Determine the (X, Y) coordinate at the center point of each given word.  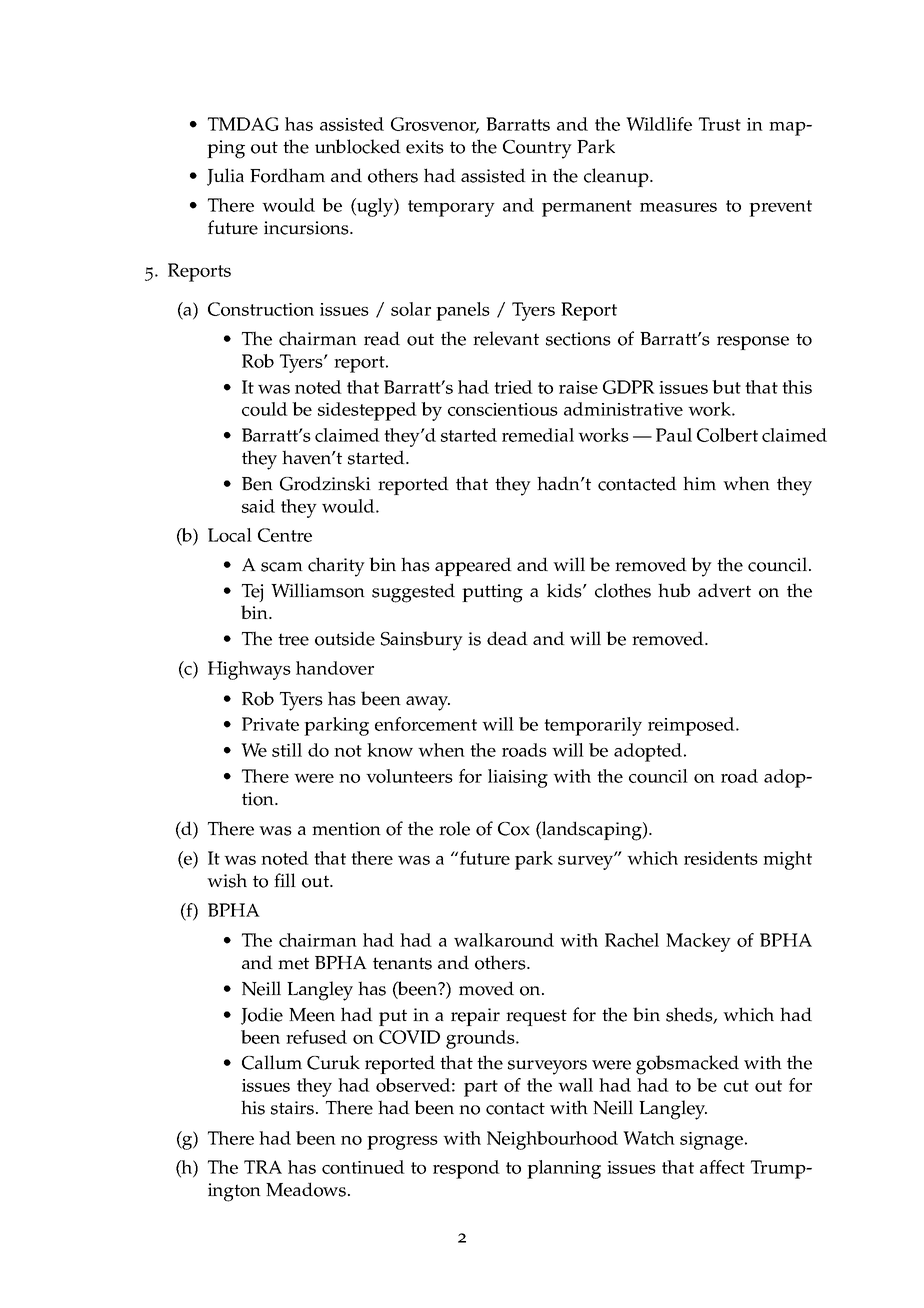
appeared (473, 566)
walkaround (504, 940)
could (265, 409)
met (293, 963)
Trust (720, 124)
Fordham (287, 175)
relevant (506, 338)
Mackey (698, 942)
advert (724, 590)
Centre (285, 535)
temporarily (593, 726)
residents (721, 858)
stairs (294, 1108)
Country (537, 149)
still (287, 750)
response (753, 343)
